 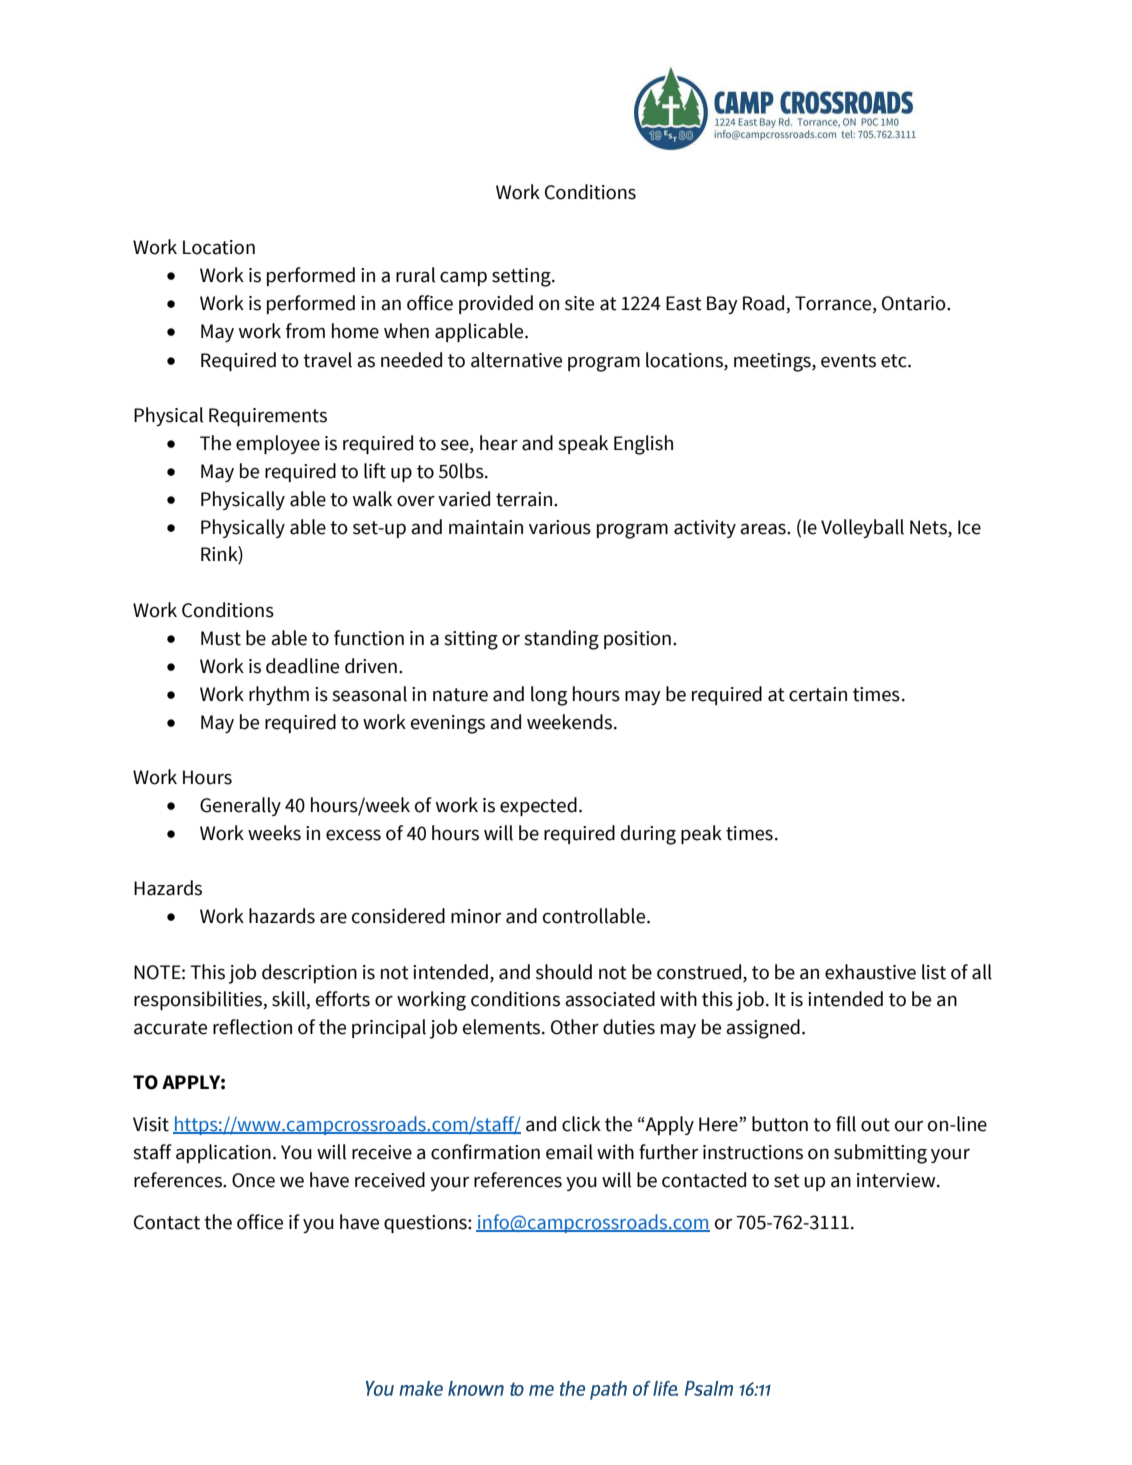 I want to click on certain, so click(x=818, y=694).
